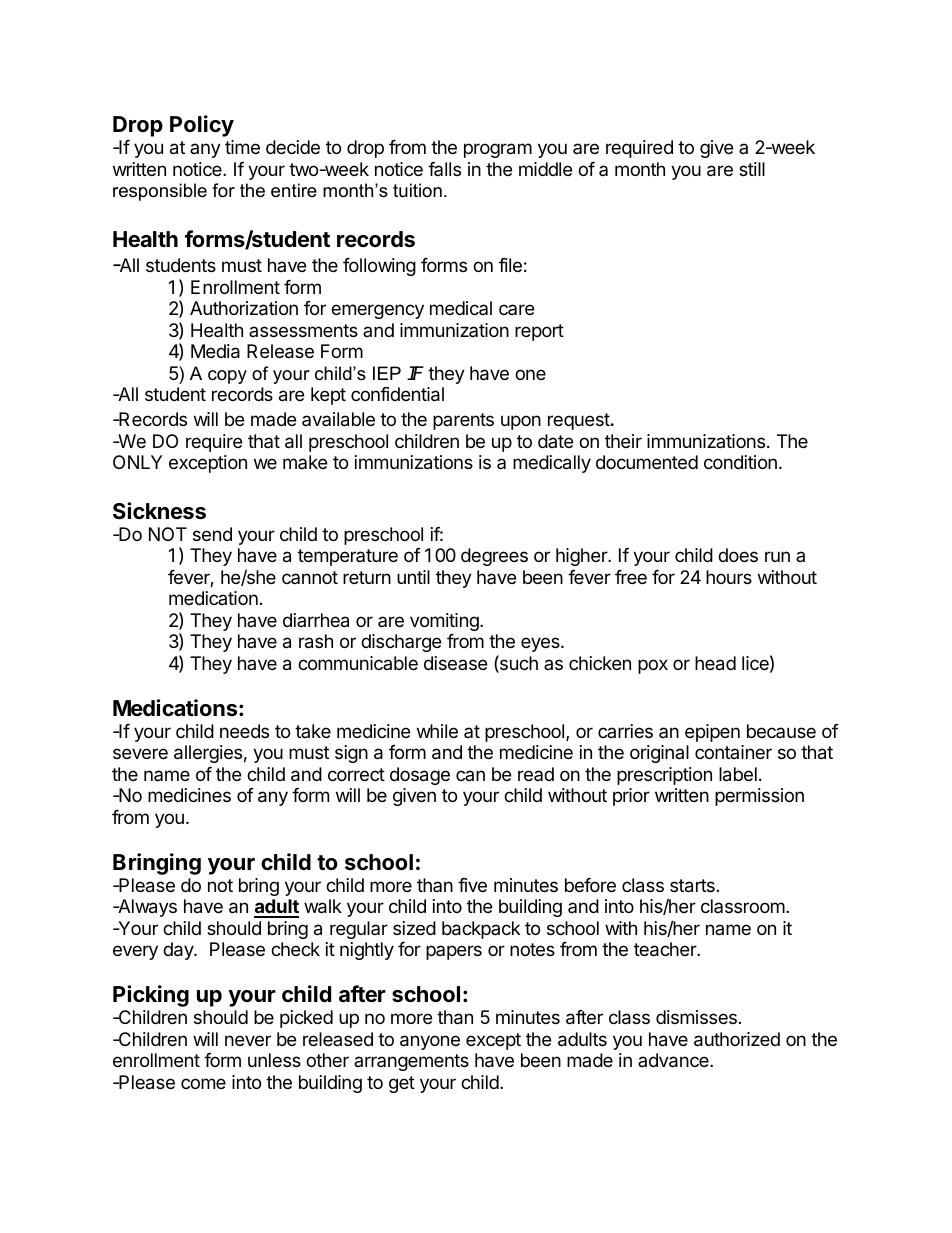  Describe the element at coordinates (203, 1083) in the image. I see `come` at that location.
